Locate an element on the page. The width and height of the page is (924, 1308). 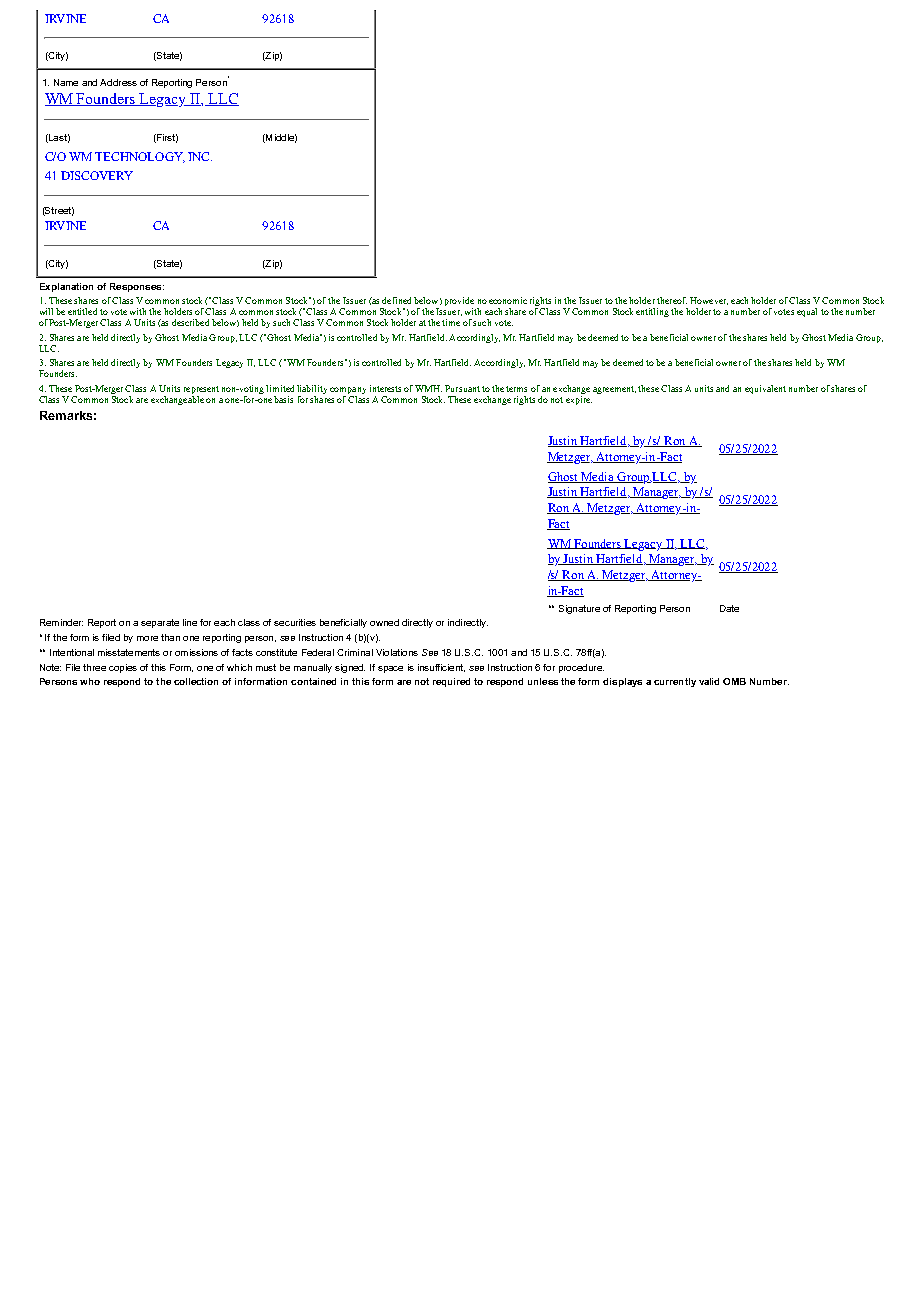
represent is located at coordinates (201, 390).
